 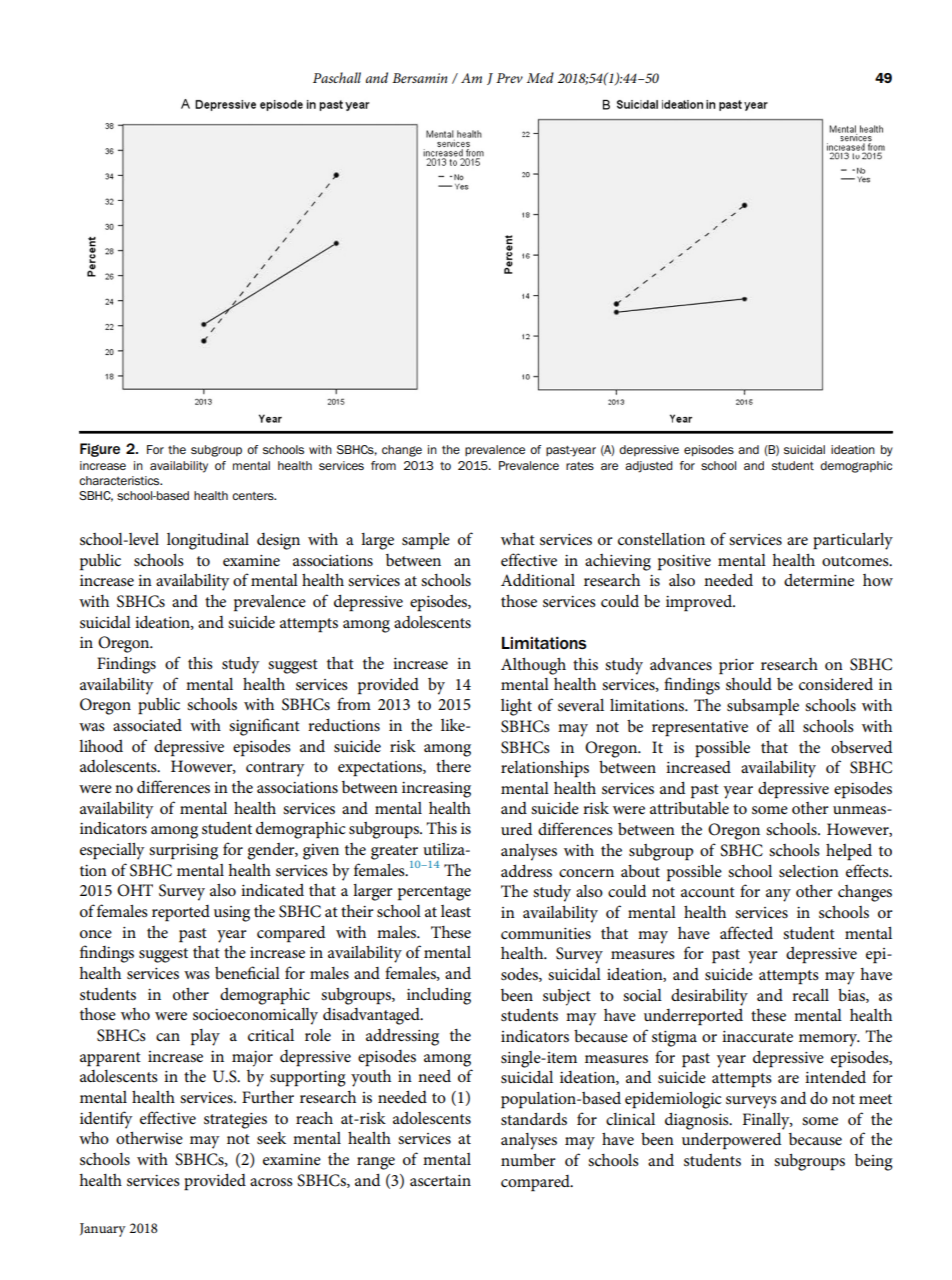 I want to click on surprising, so click(x=183, y=852).
